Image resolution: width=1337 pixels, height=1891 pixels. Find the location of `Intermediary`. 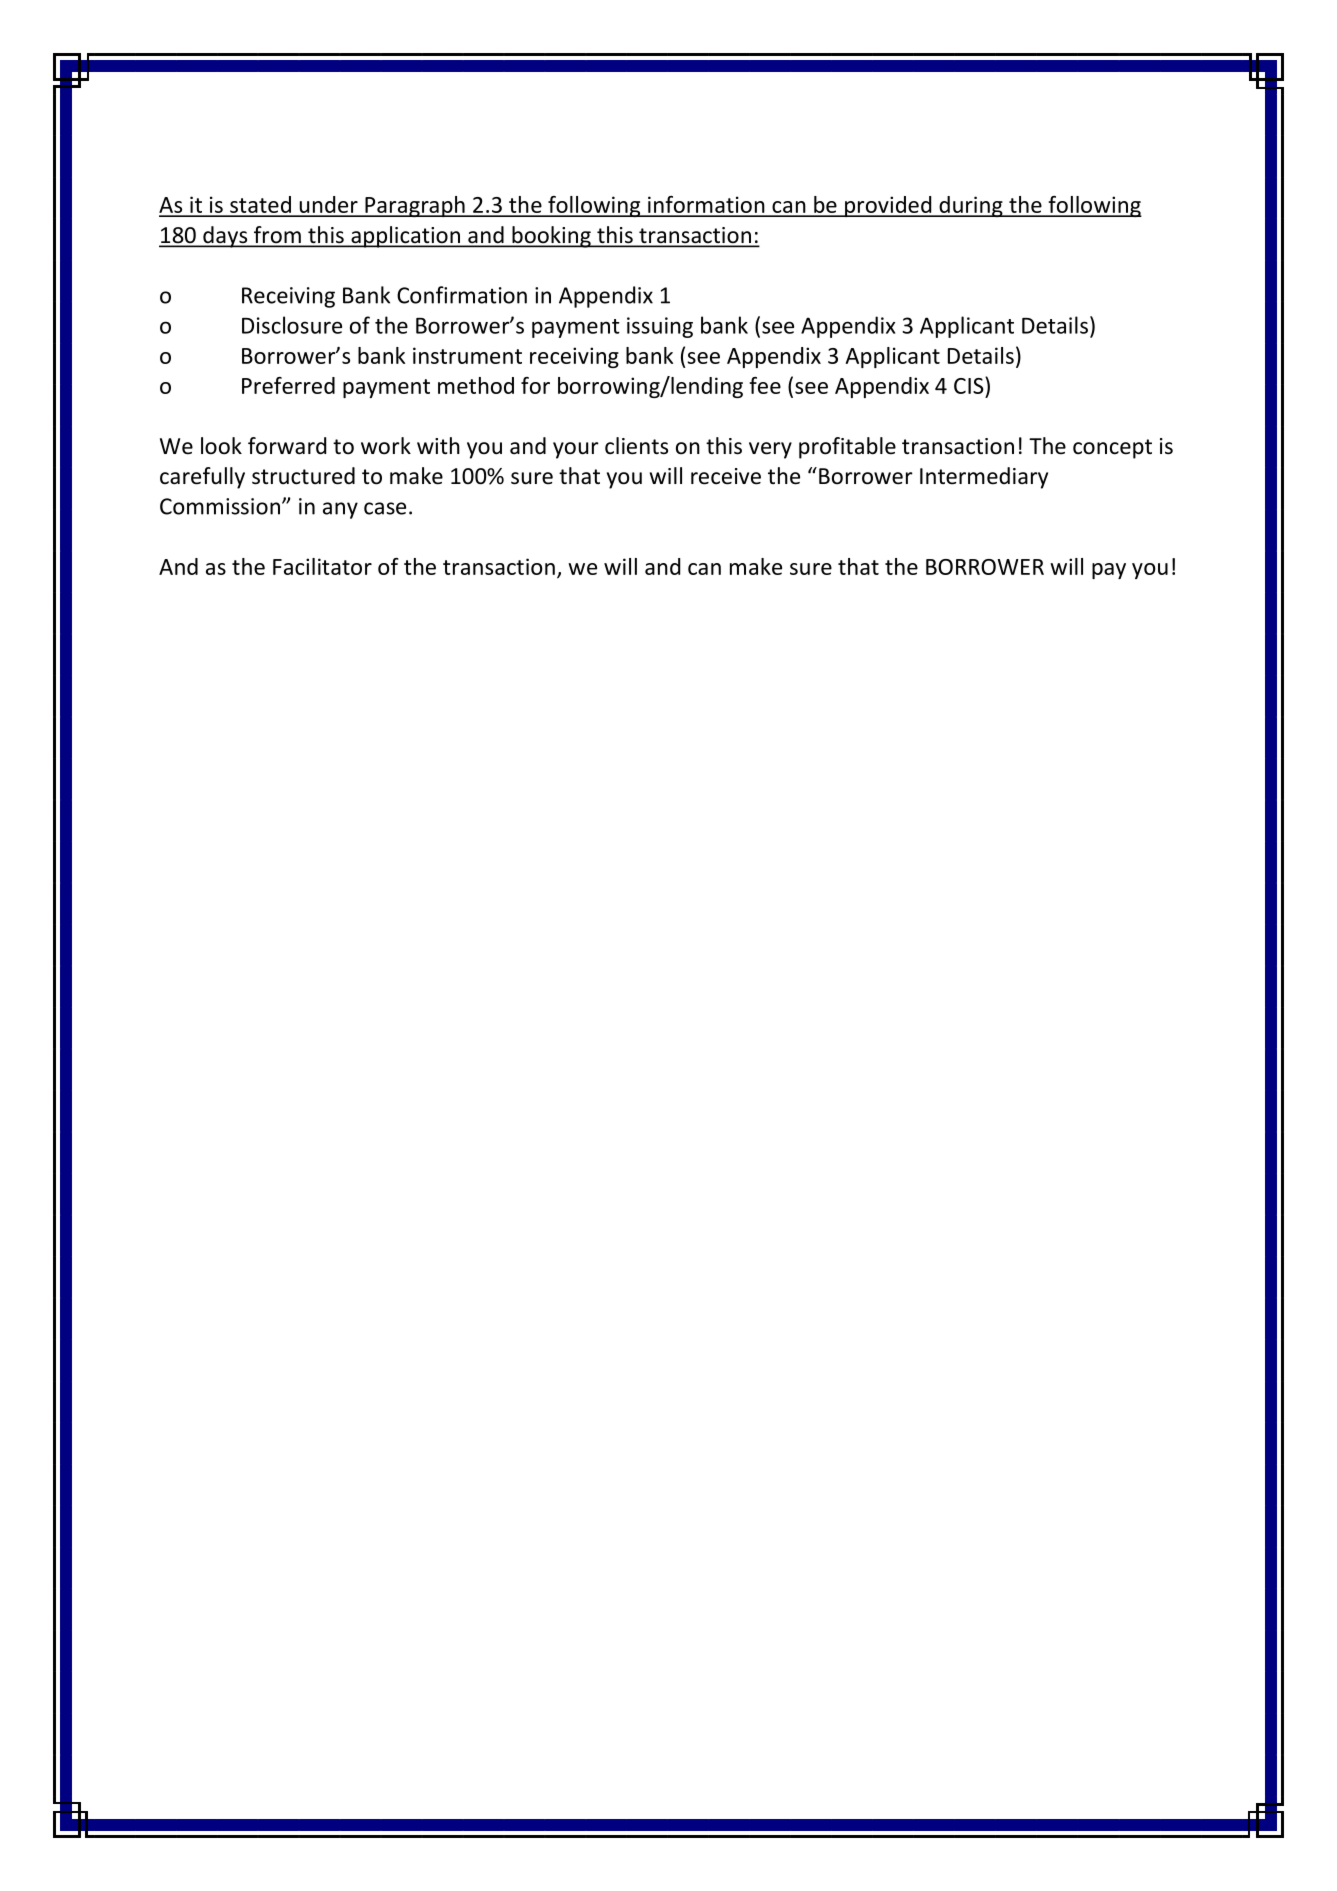

Intermediary is located at coordinates (984, 478).
